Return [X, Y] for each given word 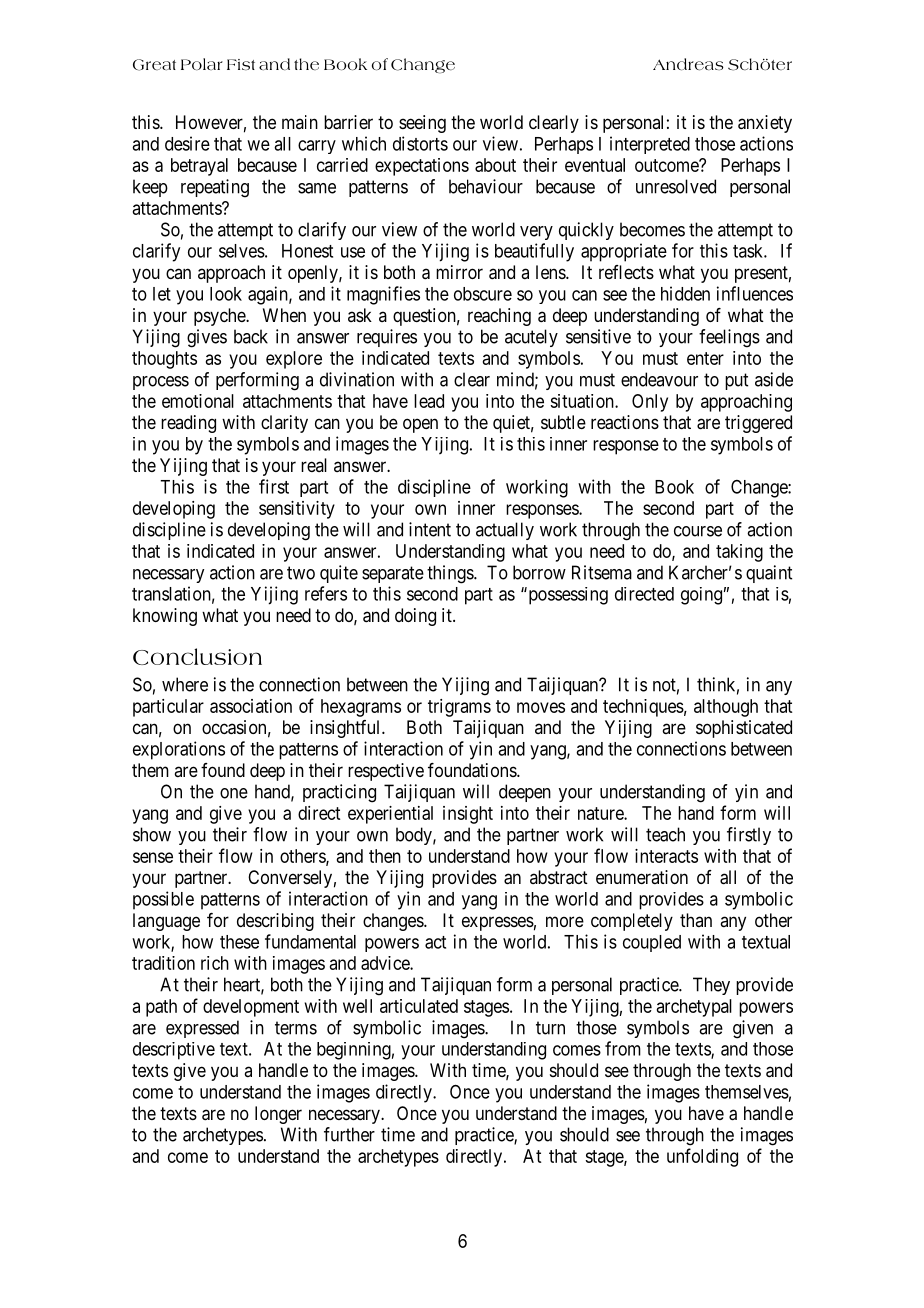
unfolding [702, 1157]
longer [278, 1115]
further [349, 1134]
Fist [241, 64]
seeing [422, 124]
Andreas [688, 64]
